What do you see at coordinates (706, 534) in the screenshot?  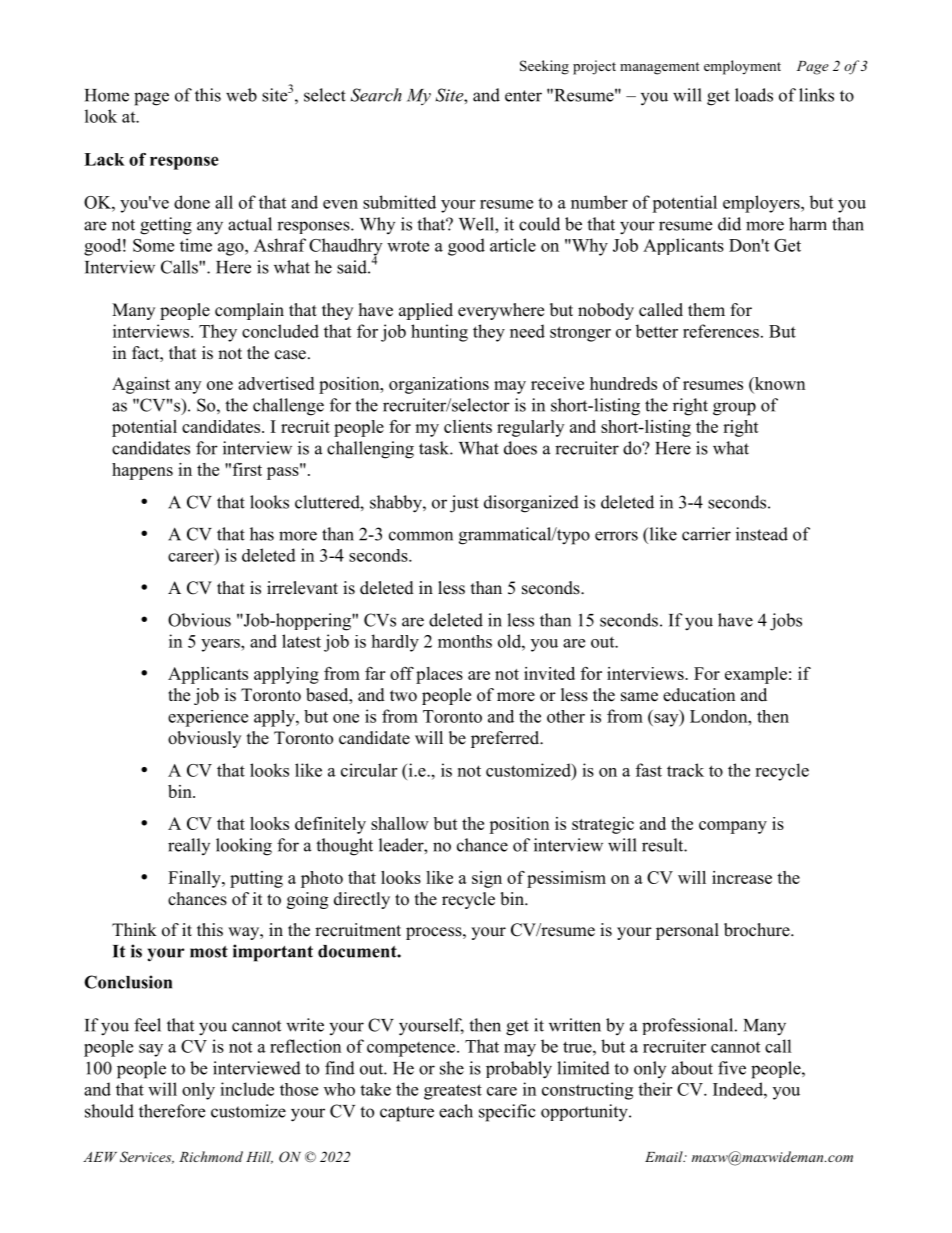 I see `carrier` at bounding box center [706, 534].
